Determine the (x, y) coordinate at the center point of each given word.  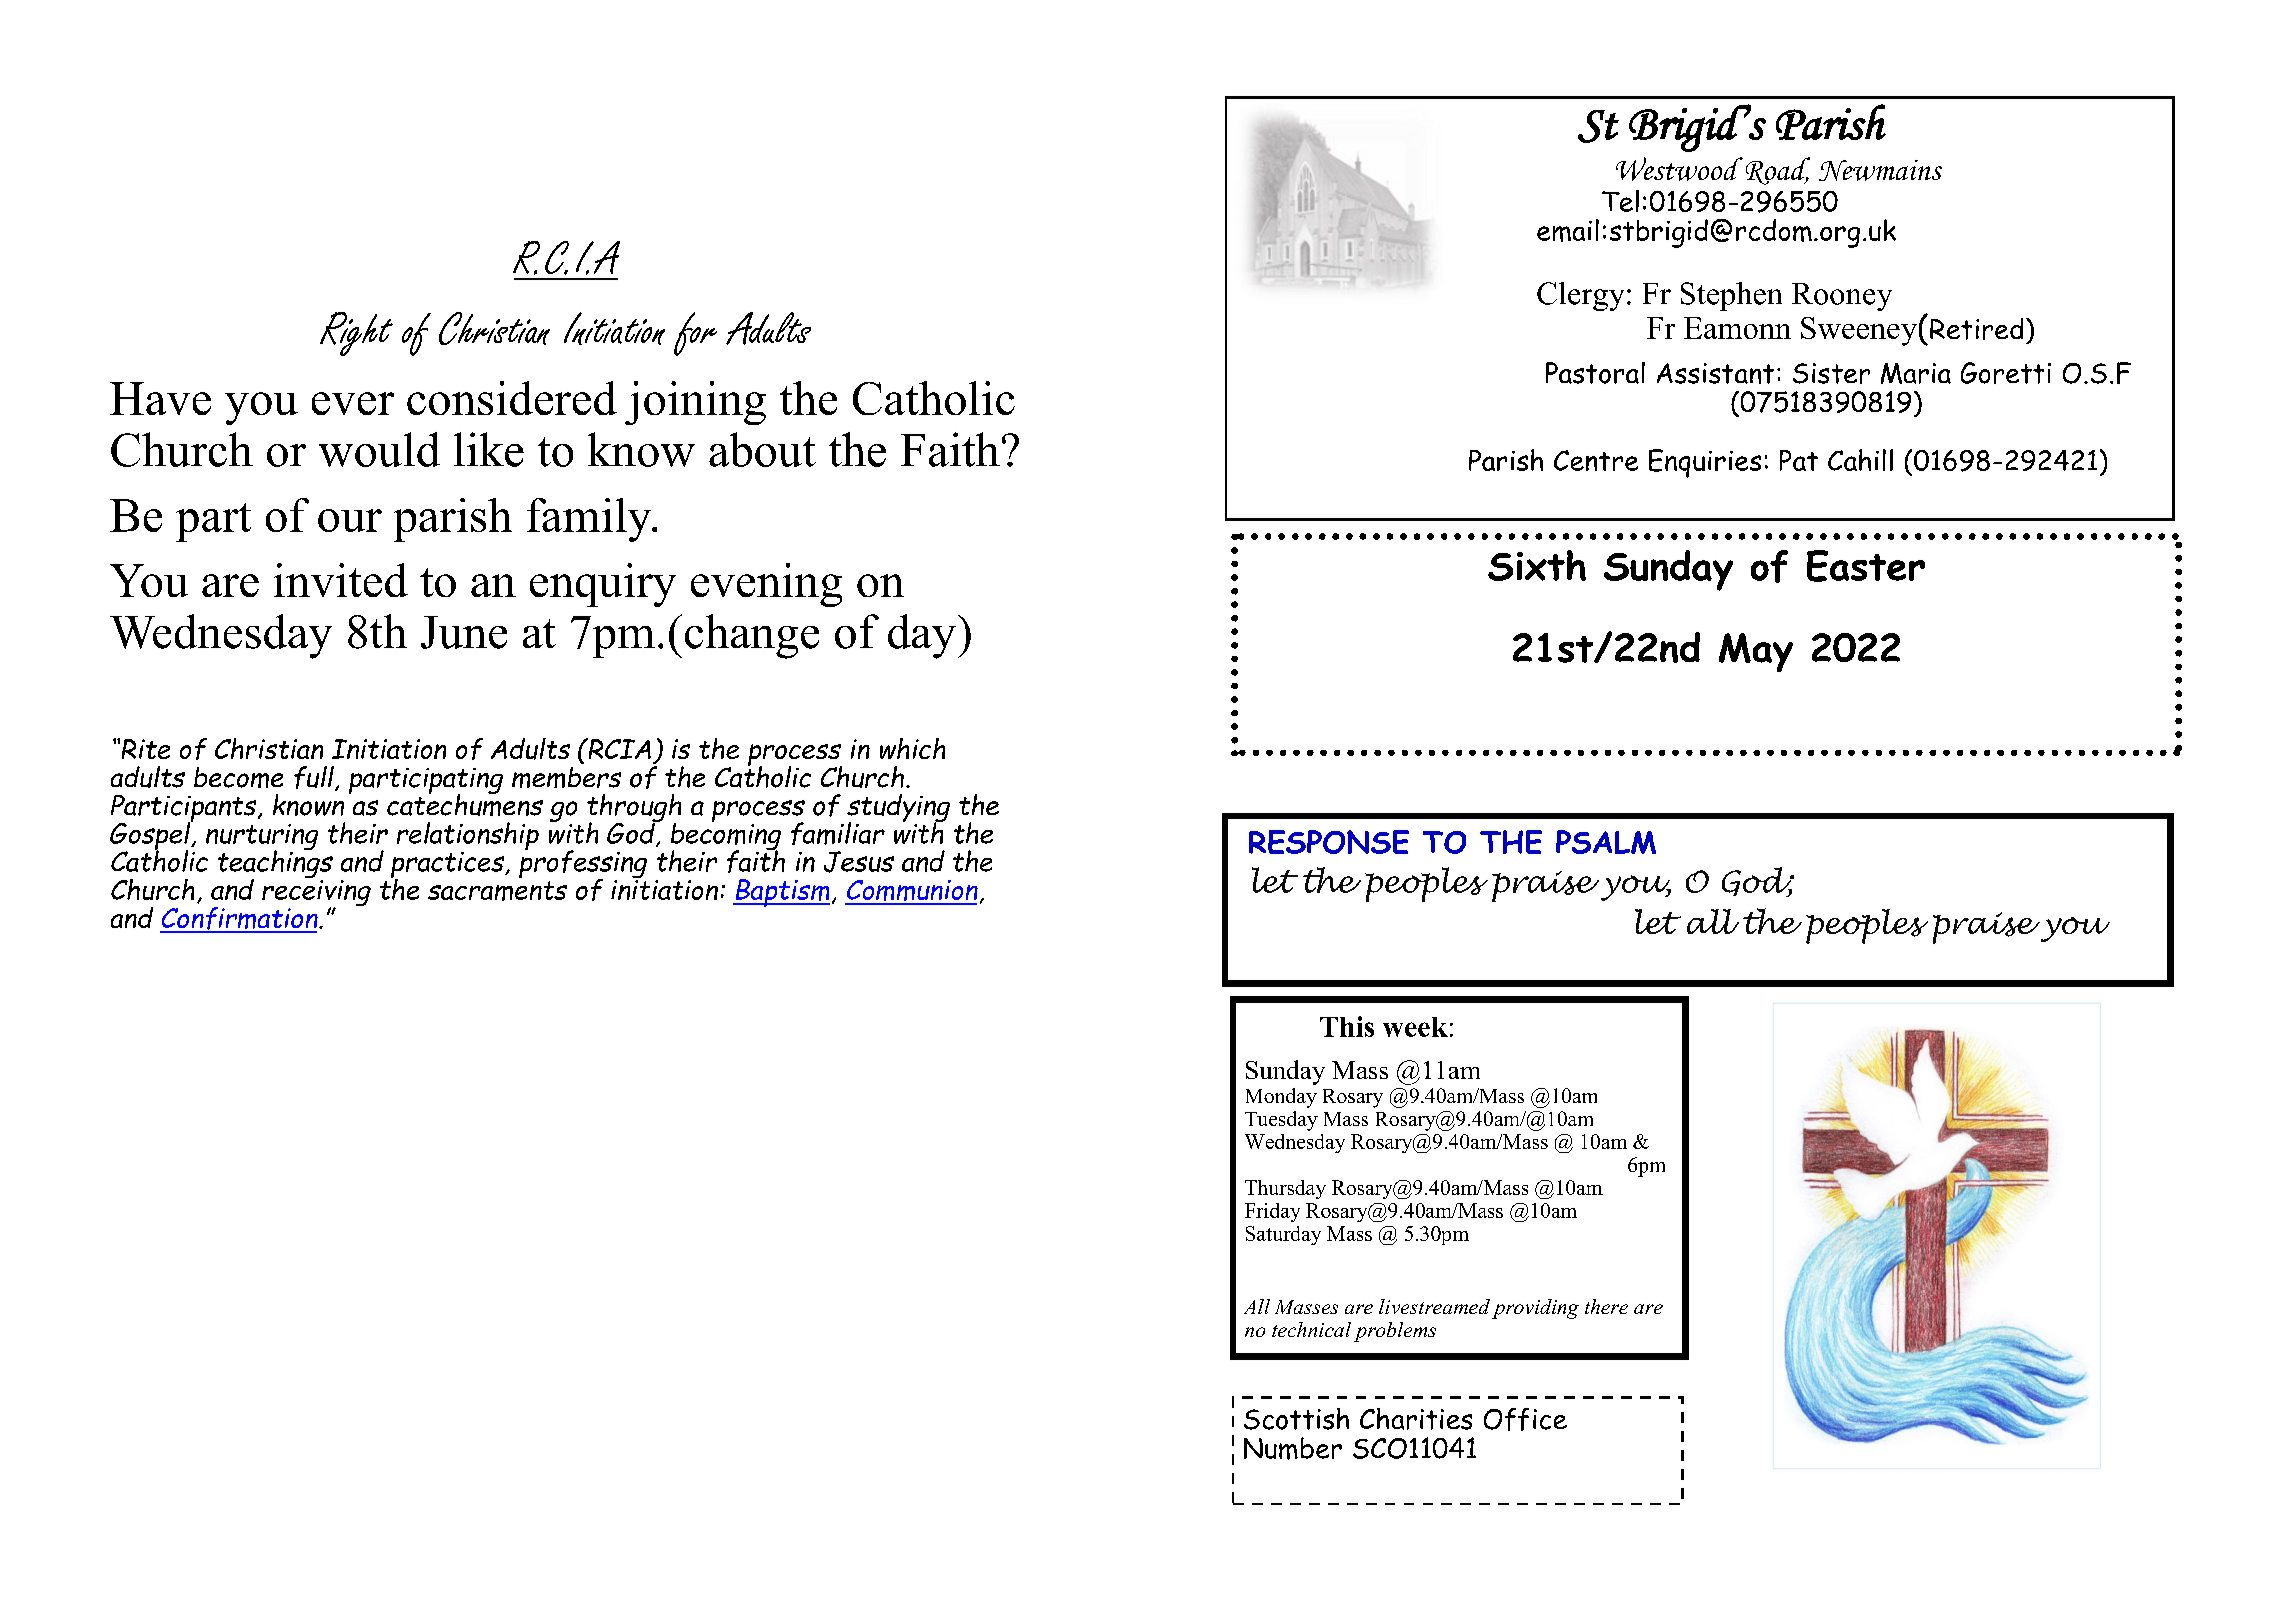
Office (1525, 1419)
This (1347, 1026)
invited (341, 580)
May (1756, 652)
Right (356, 334)
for (695, 334)
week (1415, 1027)
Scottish (1296, 1419)
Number (1293, 1448)
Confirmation (240, 919)
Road (1778, 171)
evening (766, 585)
